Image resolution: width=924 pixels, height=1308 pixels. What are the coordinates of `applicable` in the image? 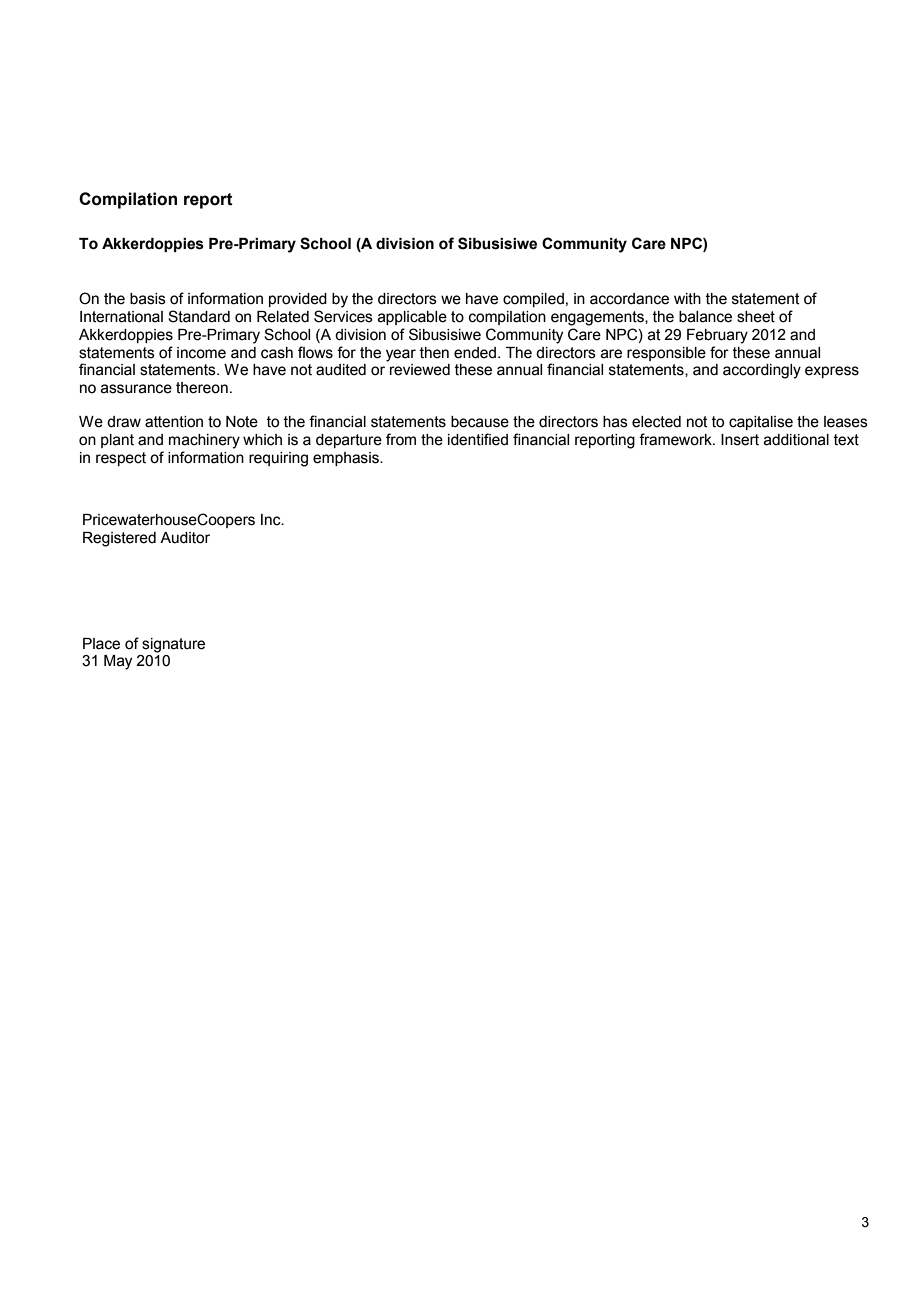 It's located at (412, 318).
